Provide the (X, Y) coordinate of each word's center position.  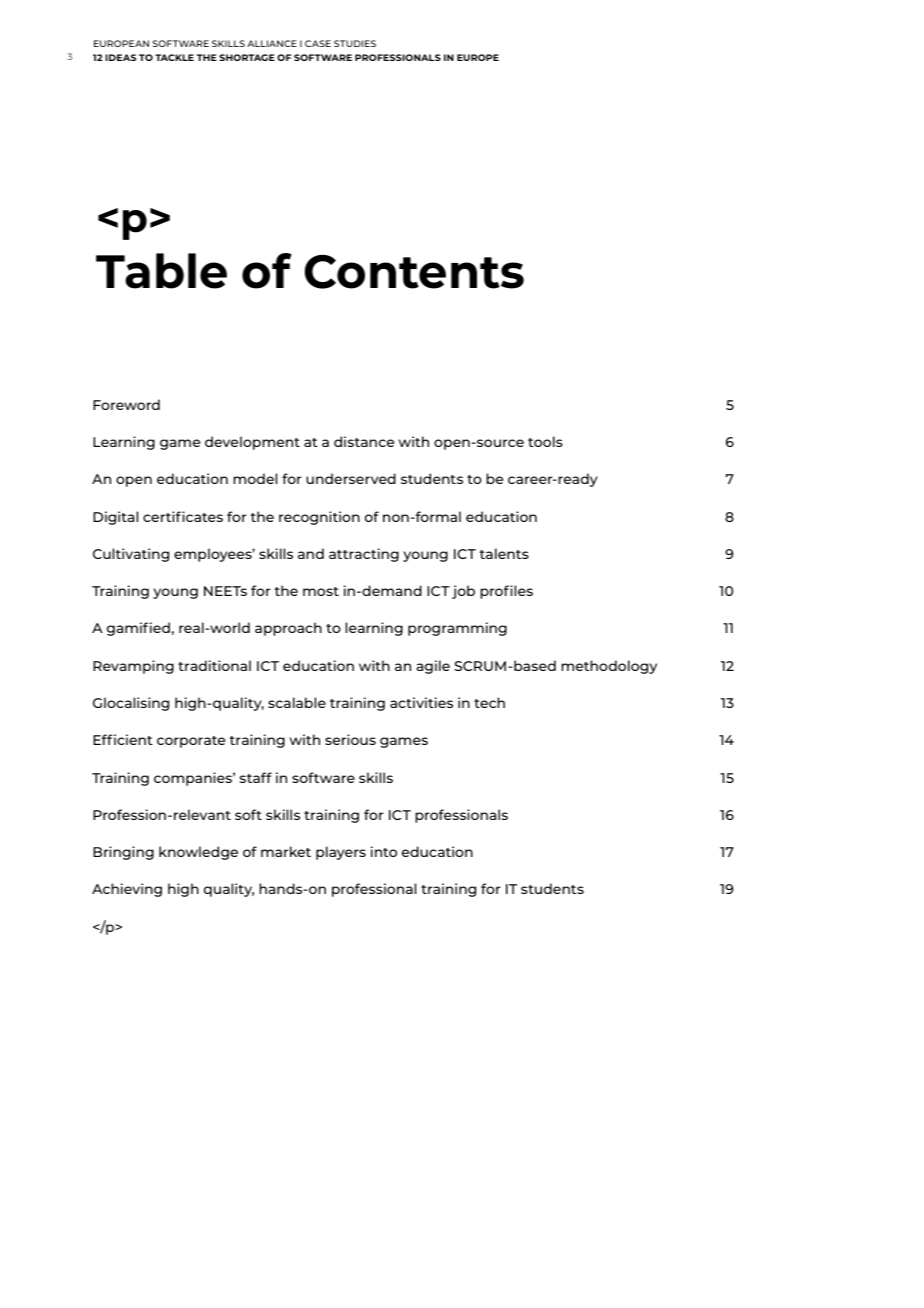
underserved (351, 478)
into (384, 851)
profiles (506, 592)
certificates (183, 516)
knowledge (198, 853)
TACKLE (174, 57)
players (341, 853)
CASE (318, 43)
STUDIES (355, 43)
